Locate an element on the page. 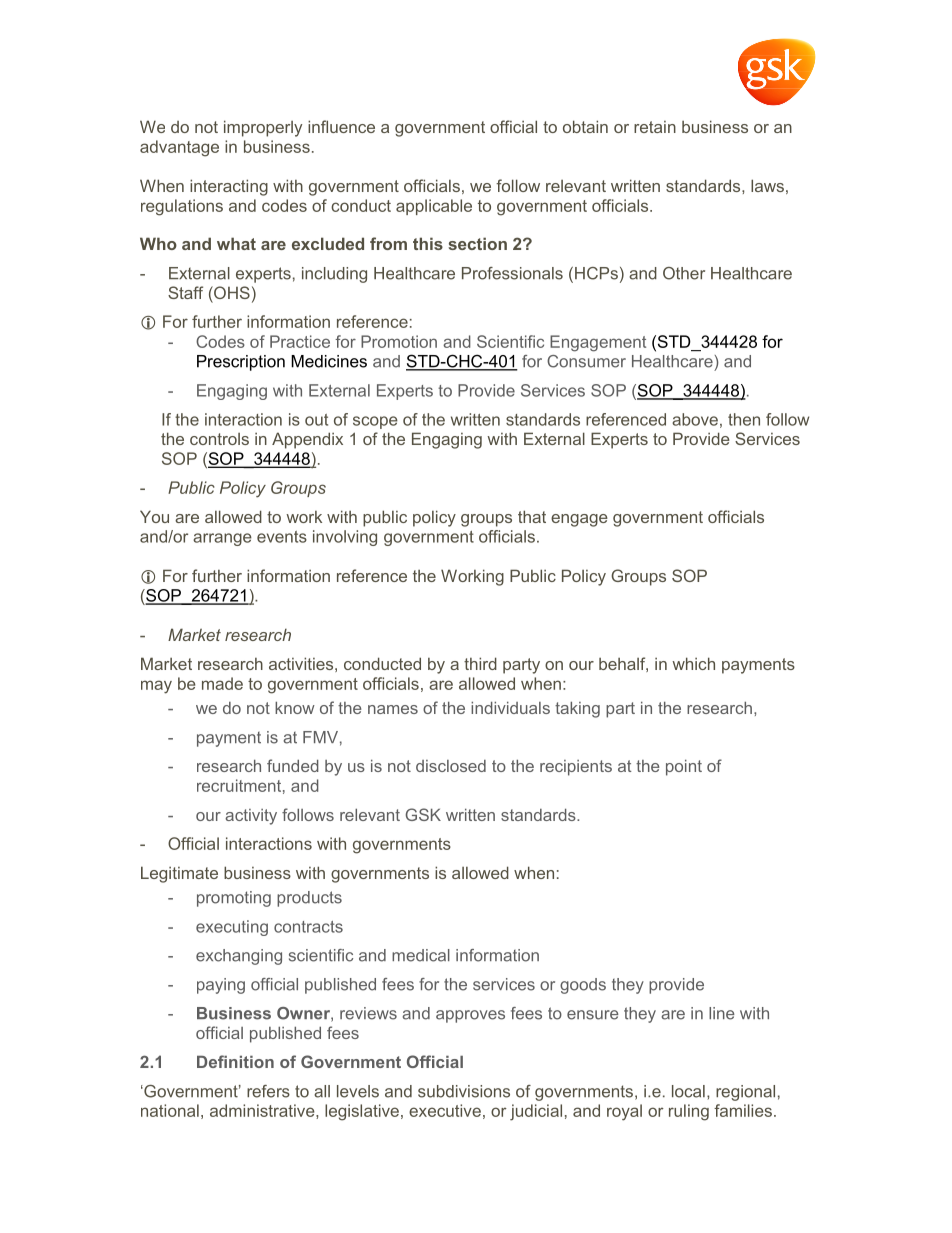  applicable is located at coordinates (434, 207).
